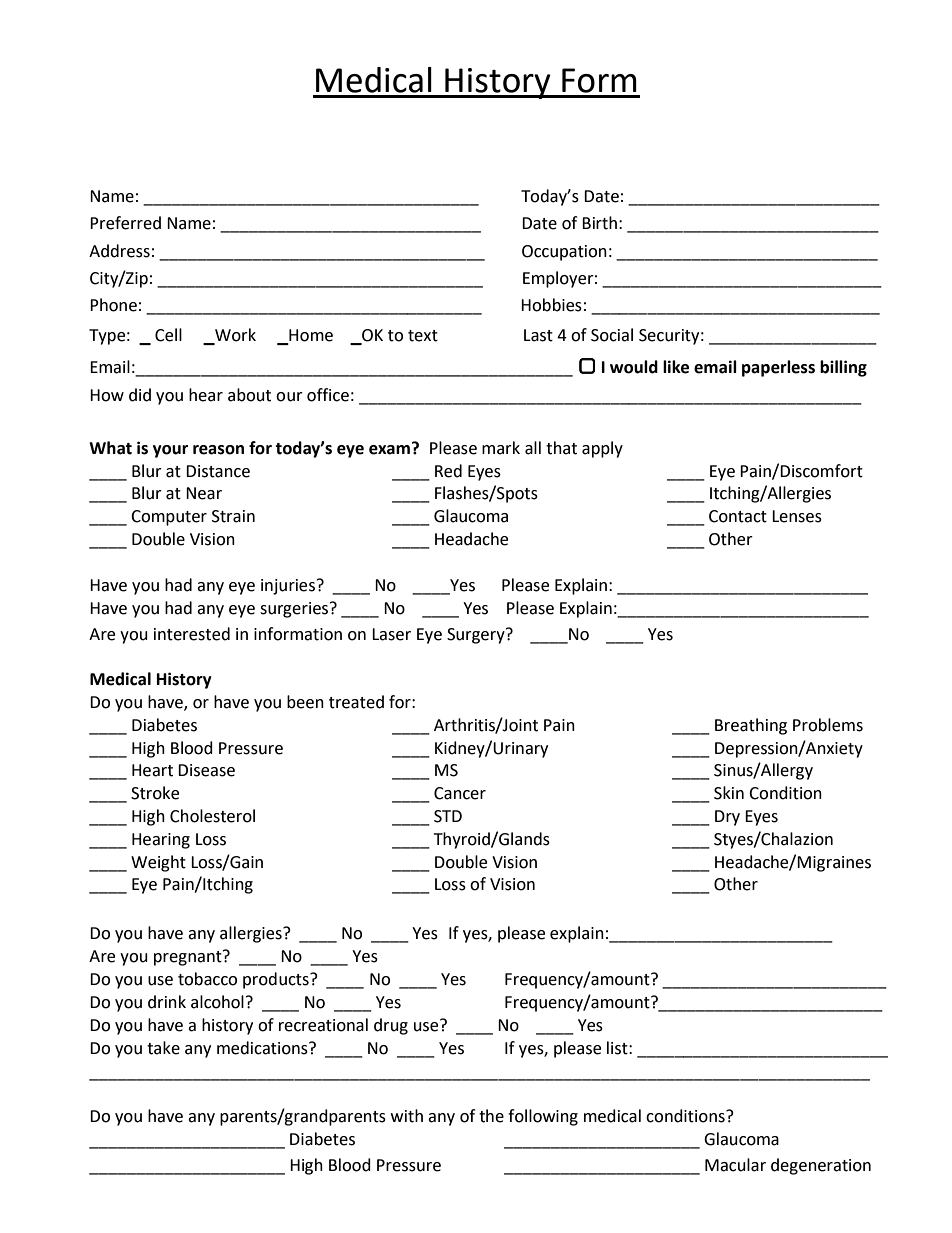 This screenshot has height=1233, width=952. What do you see at coordinates (212, 816) in the screenshot?
I see `Cholesterol` at bounding box center [212, 816].
